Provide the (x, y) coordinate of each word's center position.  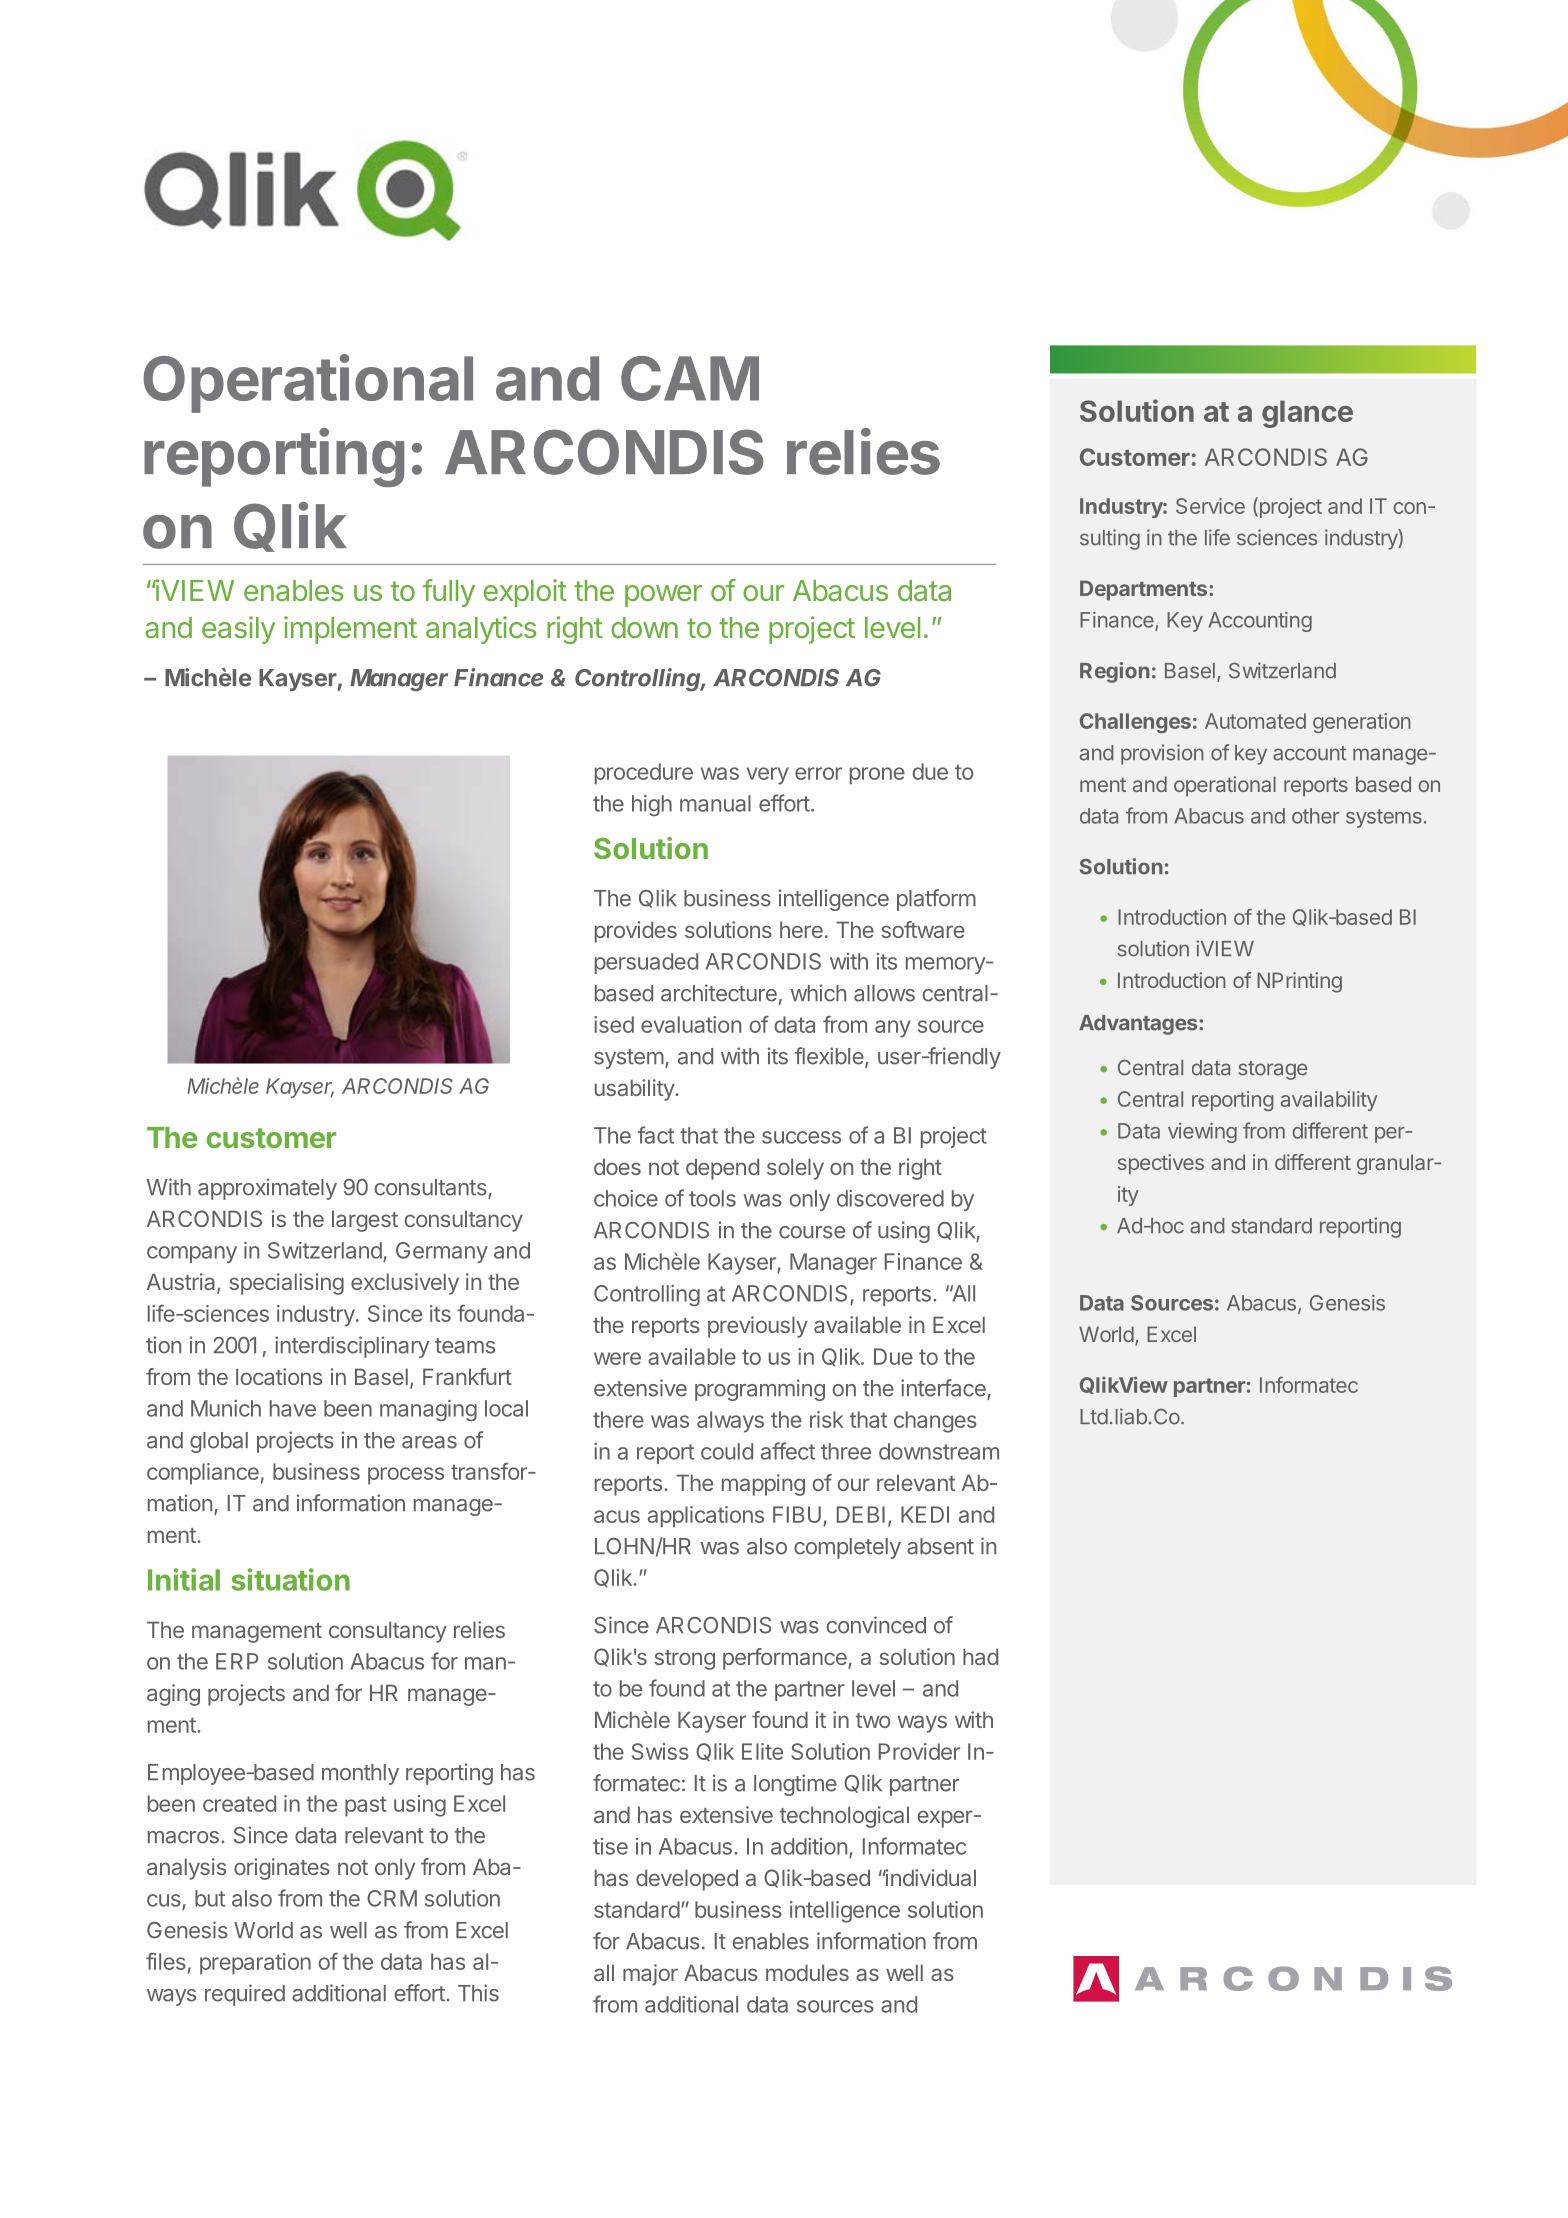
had (980, 1656)
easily (239, 630)
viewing (1202, 1133)
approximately (267, 1189)
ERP (237, 1661)
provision (1162, 754)
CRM (392, 1898)
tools (712, 1198)
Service (1210, 506)
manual (715, 803)
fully (449, 593)
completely (847, 1548)
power (663, 596)
